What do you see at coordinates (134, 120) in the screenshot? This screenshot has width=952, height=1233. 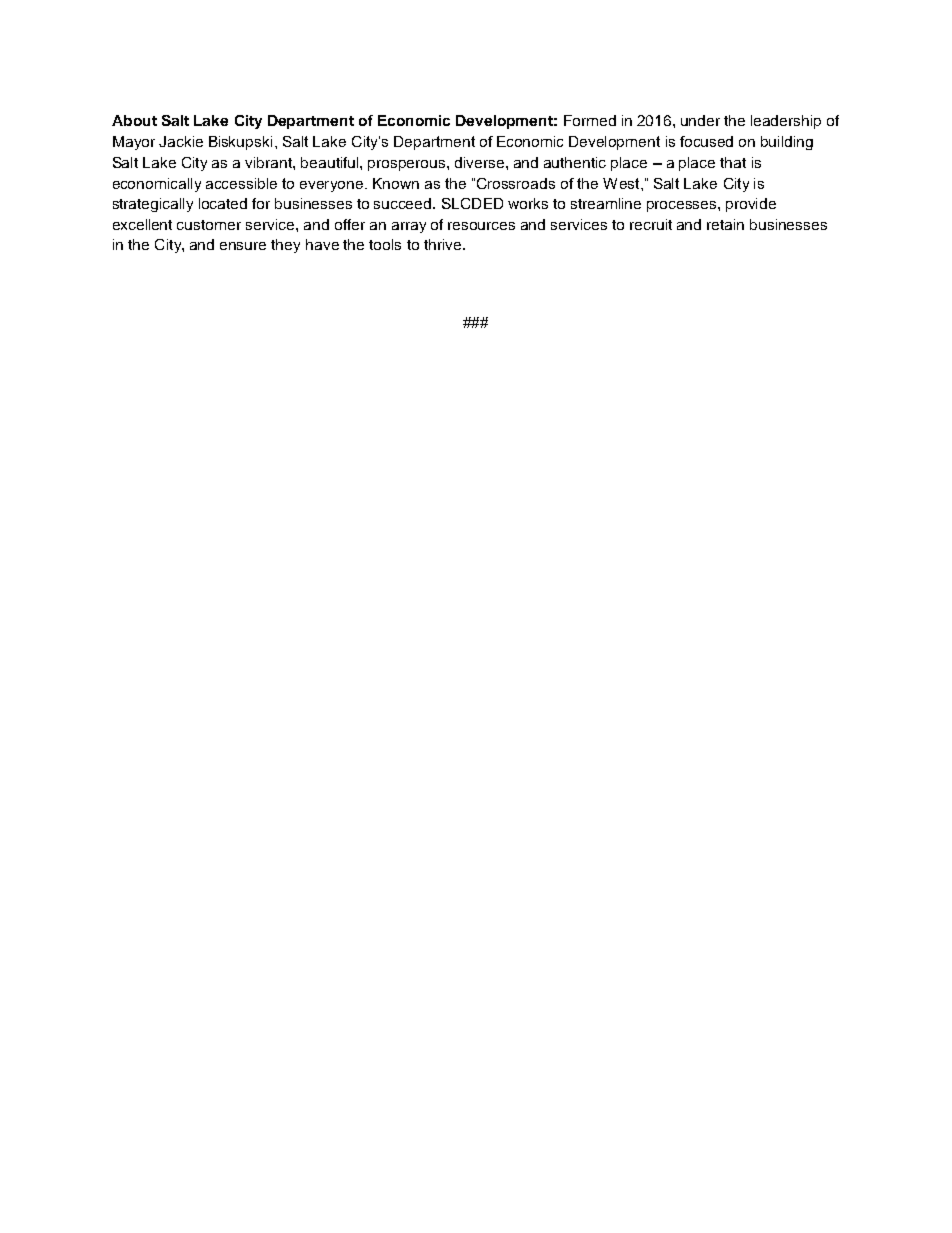 I see `About` at bounding box center [134, 120].
